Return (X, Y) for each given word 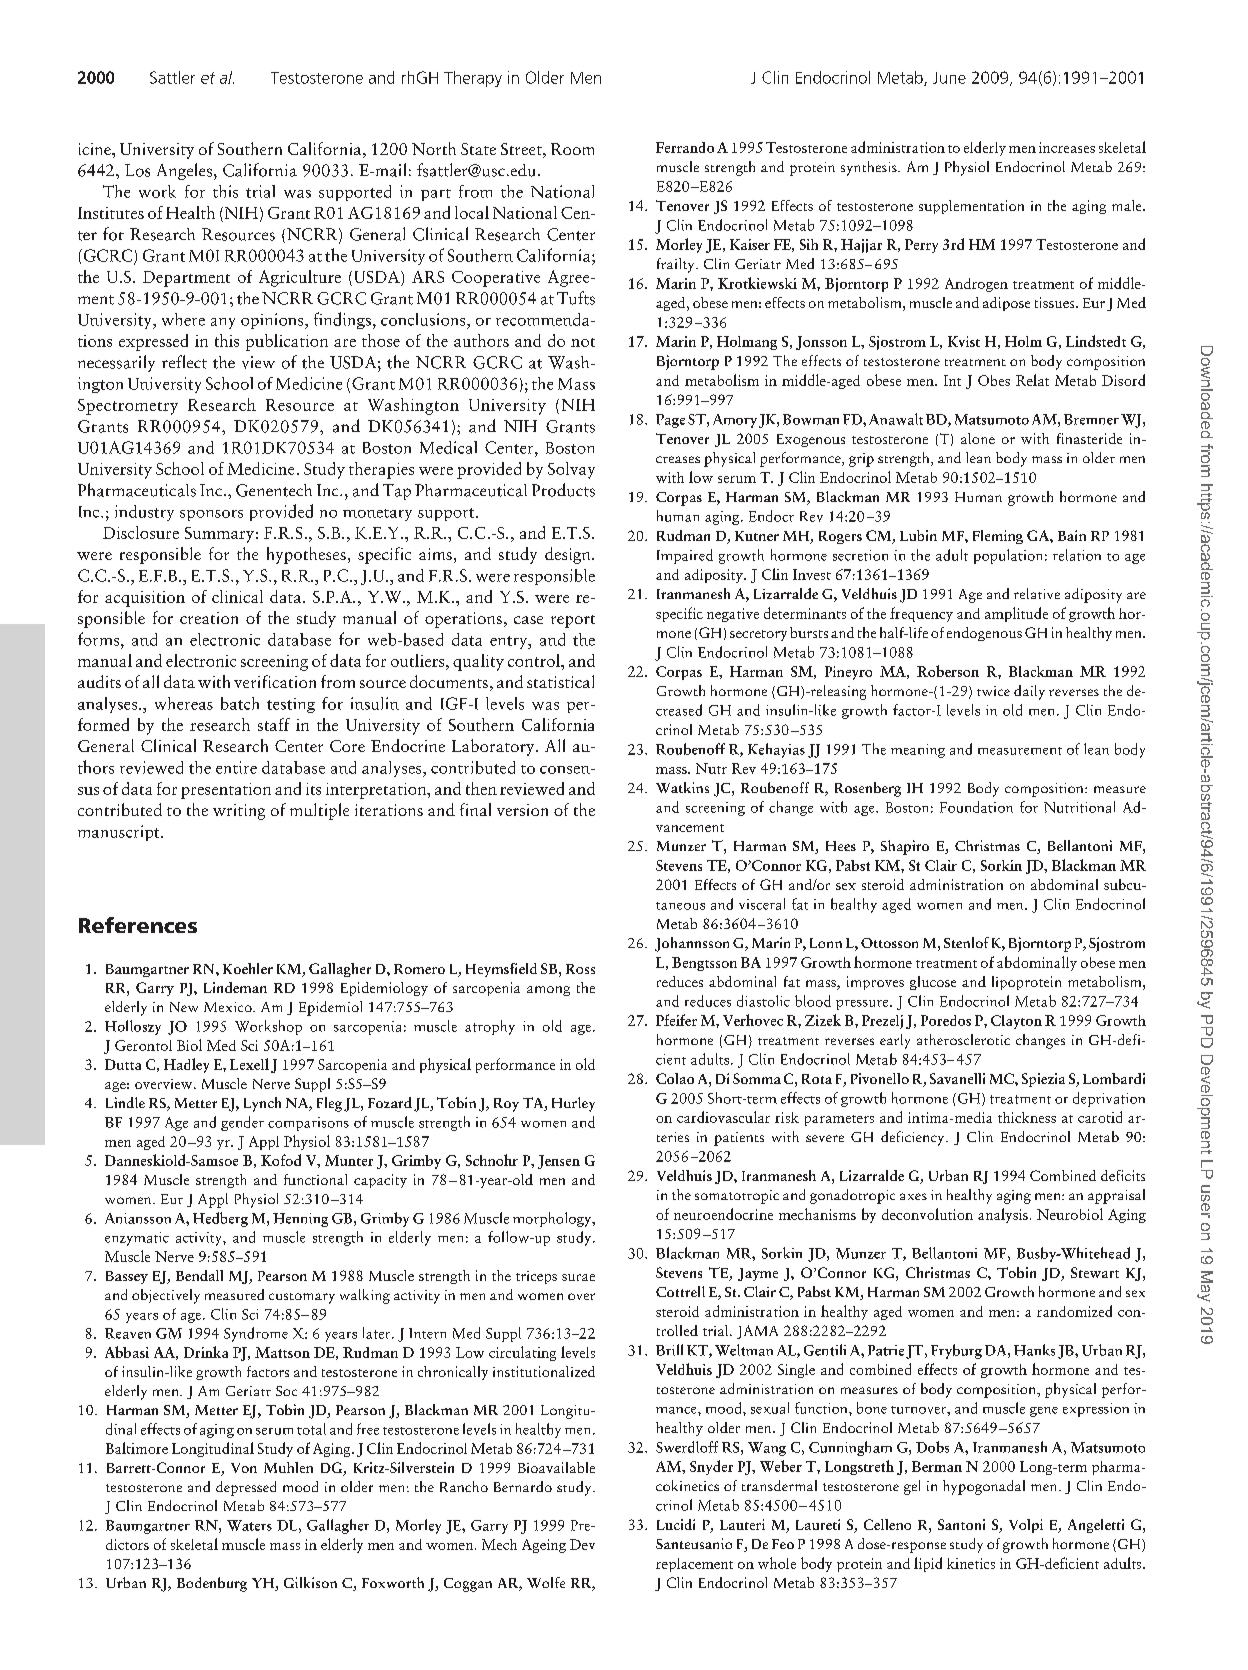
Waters (249, 1525)
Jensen (559, 1162)
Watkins (682, 787)
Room (572, 149)
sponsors (211, 515)
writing (239, 812)
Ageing (544, 1546)
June (949, 78)
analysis (1003, 1215)
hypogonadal (984, 1487)
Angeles (186, 171)
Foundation (976, 807)
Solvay (571, 470)
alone (978, 438)
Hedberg (220, 1219)
